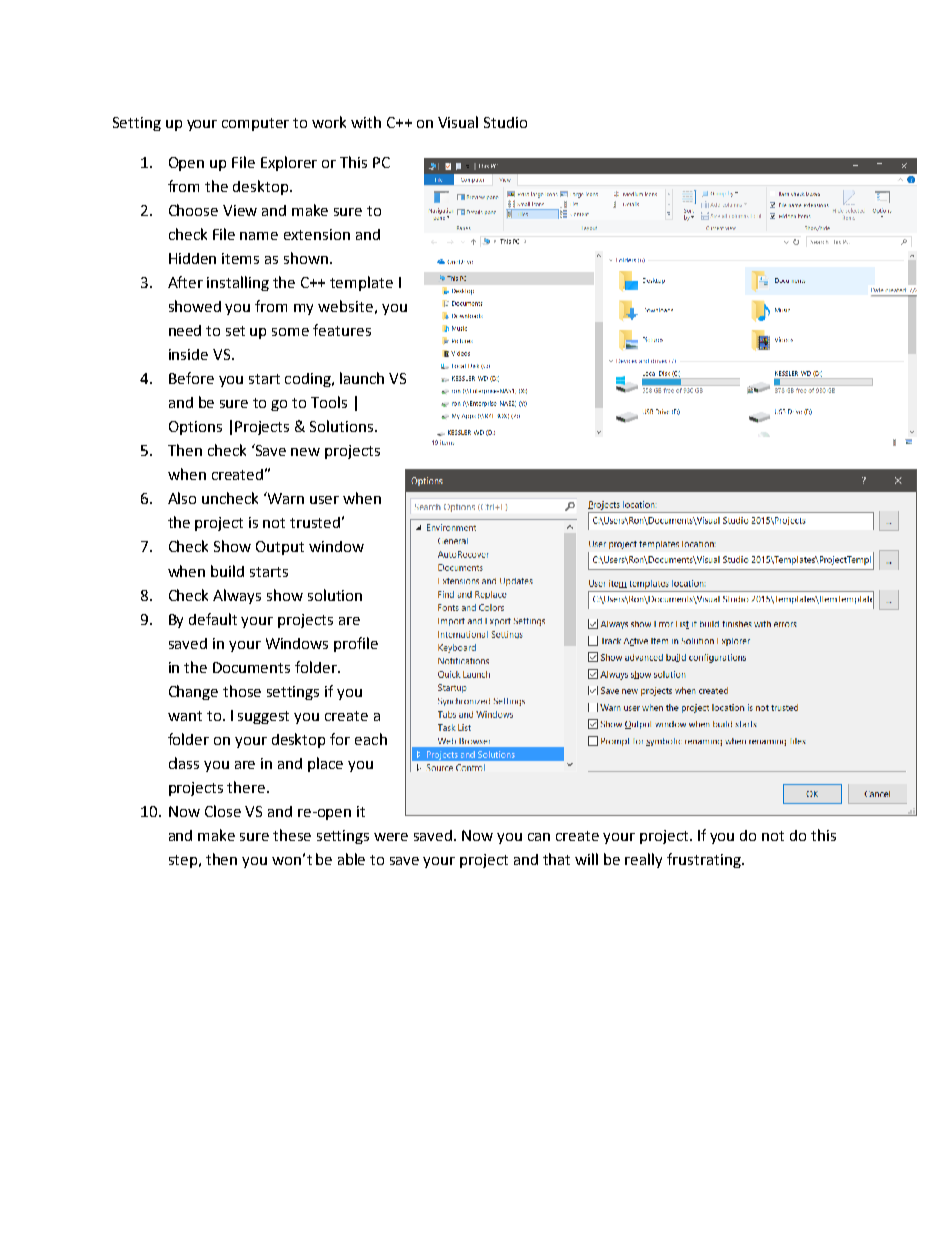  What do you see at coordinates (391, 837) in the image?
I see `were` at bounding box center [391, 837].
